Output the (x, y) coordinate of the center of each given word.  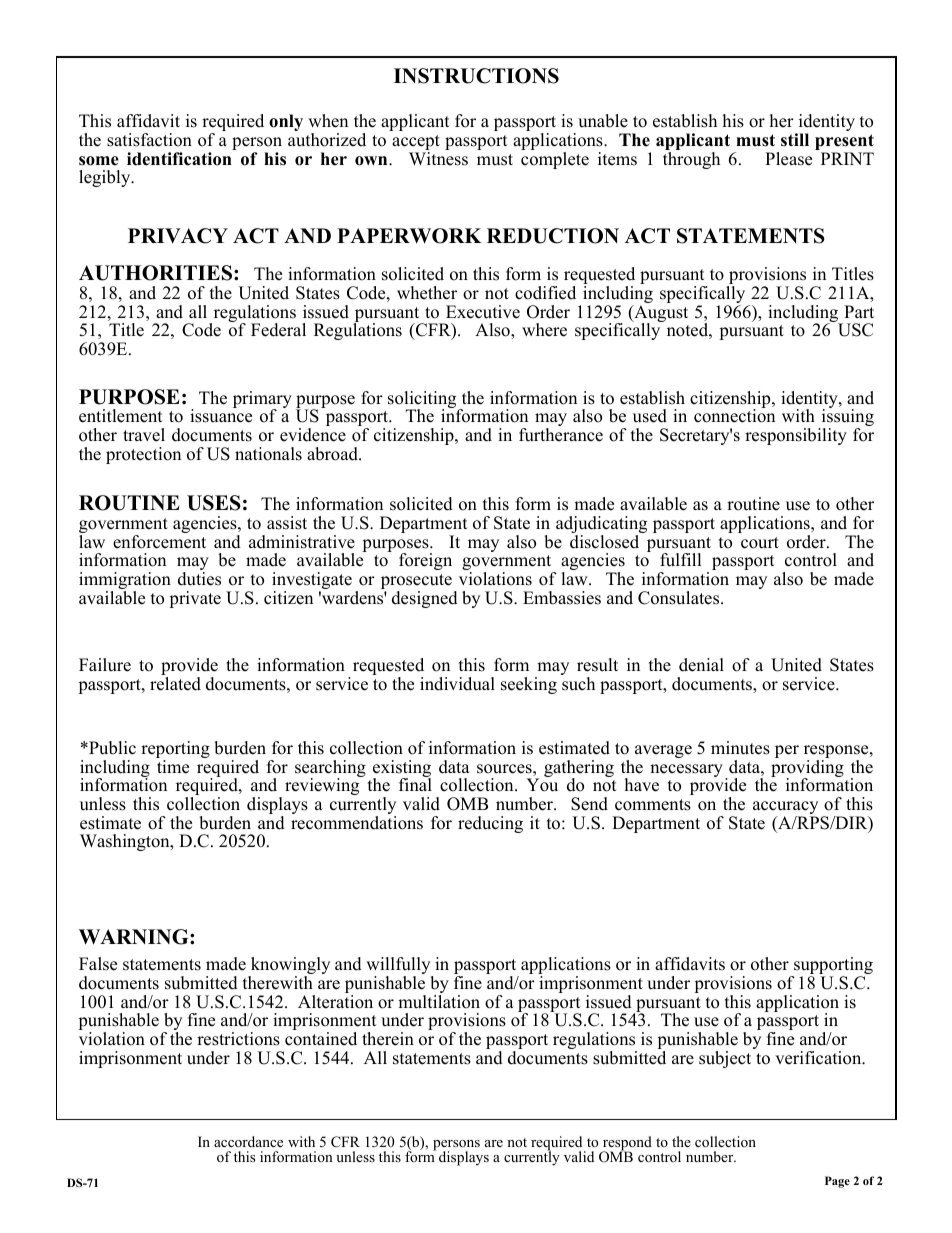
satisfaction (149, 140)
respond (626, 1144)
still (795, 140)
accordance (248, 1141)
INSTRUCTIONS (476, 76)
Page (837, 1182)
